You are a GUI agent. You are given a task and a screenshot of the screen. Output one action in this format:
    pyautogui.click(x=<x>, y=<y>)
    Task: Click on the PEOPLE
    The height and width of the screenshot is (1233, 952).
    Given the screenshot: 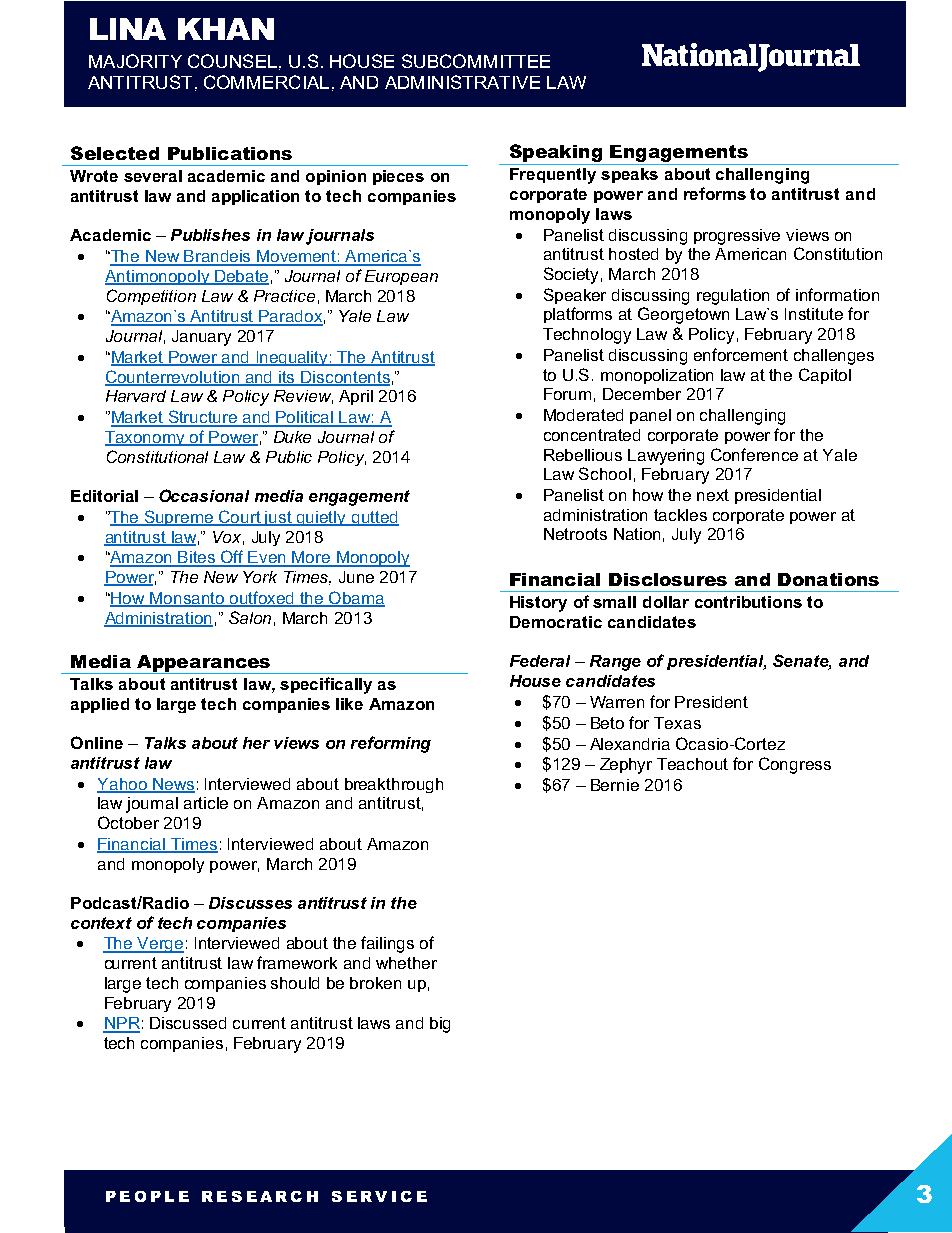 What is the action you would take?
    pyautogui.click(x=147, y=1196)
